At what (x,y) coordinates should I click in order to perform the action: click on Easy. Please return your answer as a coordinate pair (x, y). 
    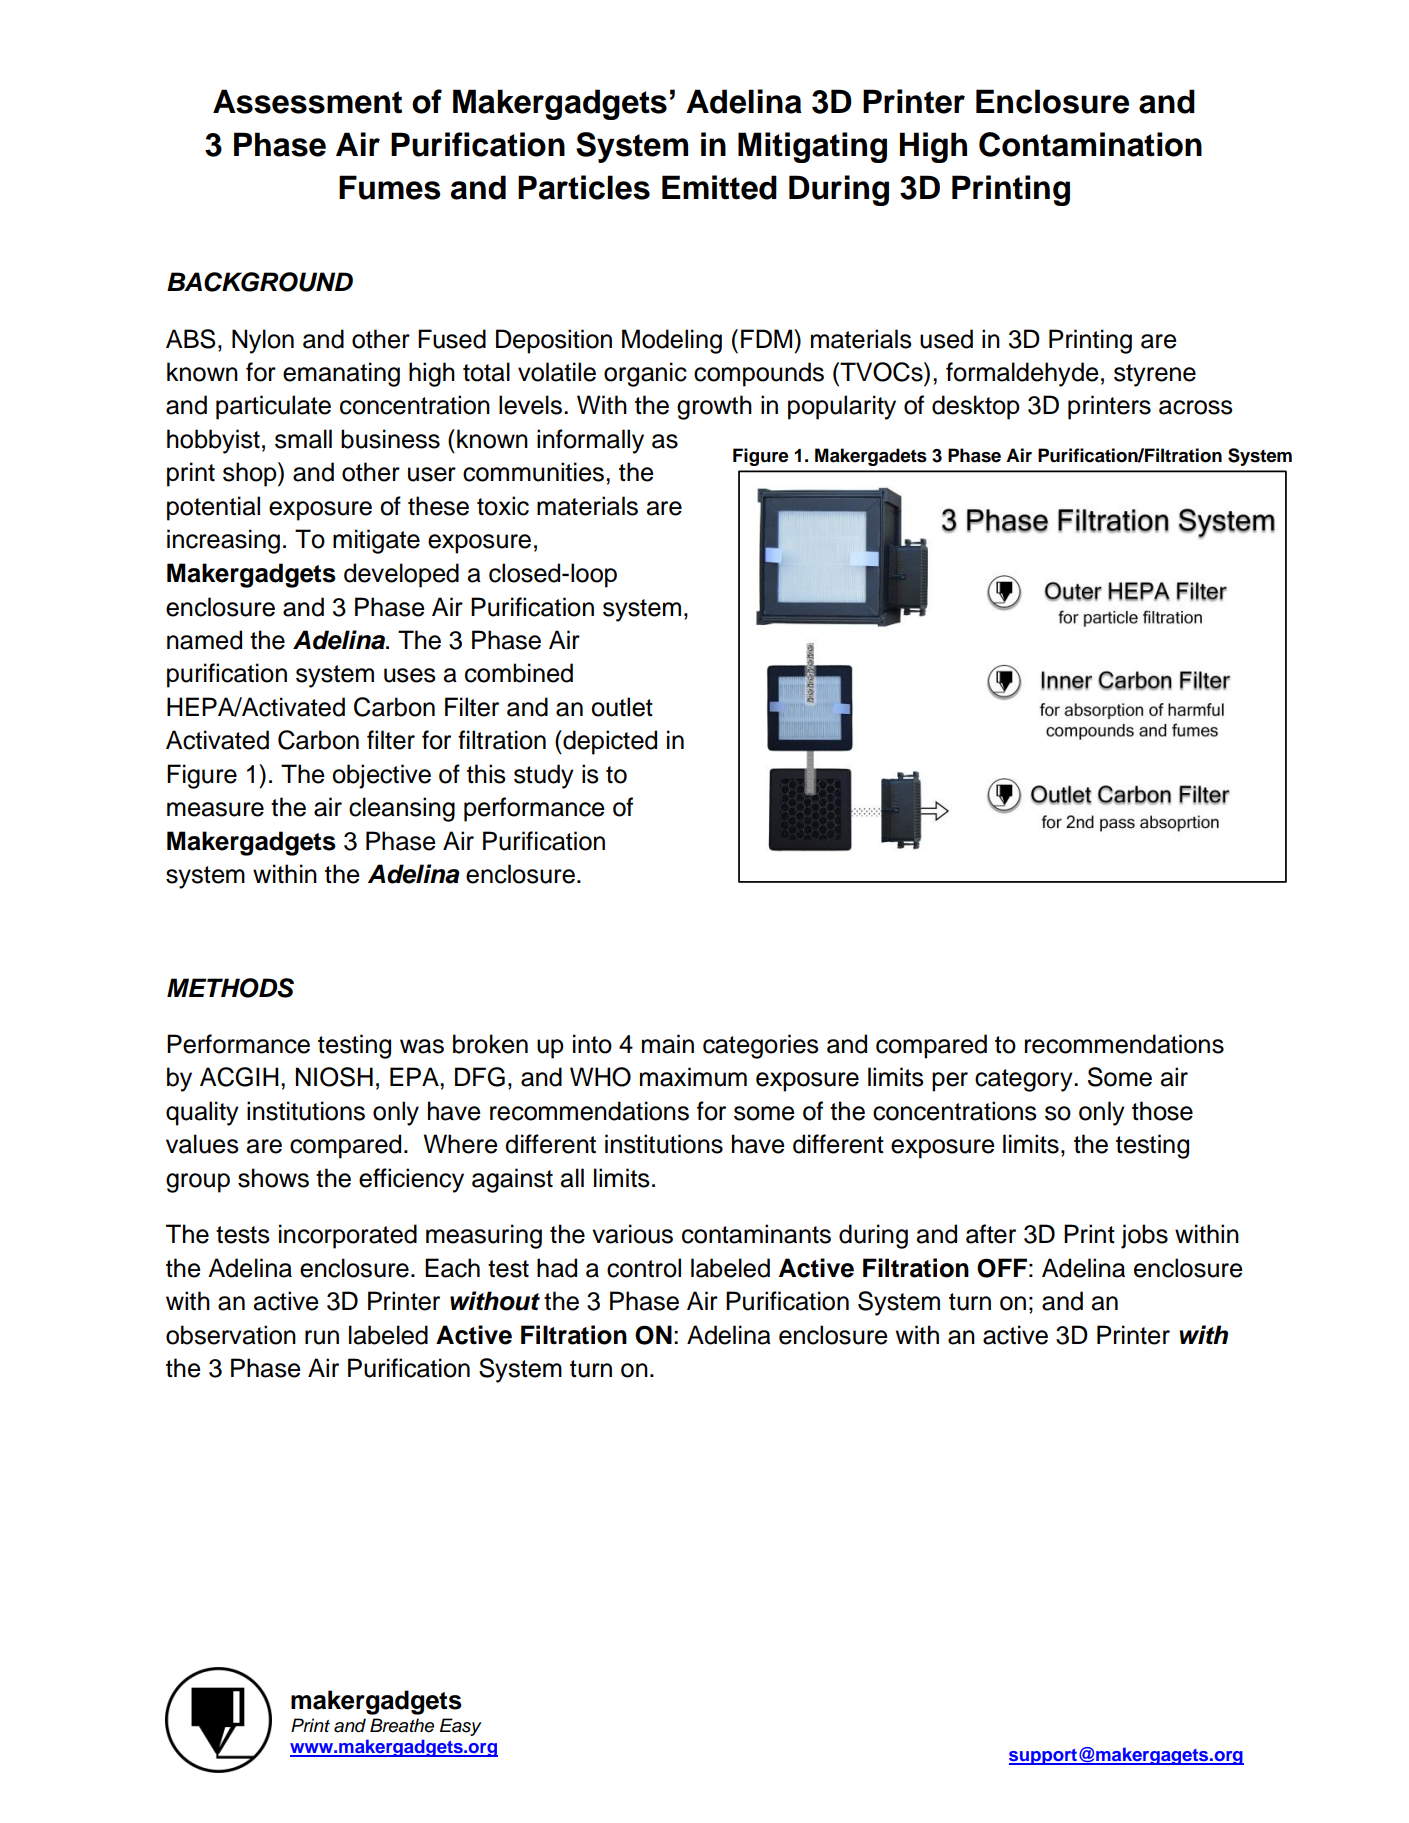
    Looking at the image, I should click on (461, 1727).
